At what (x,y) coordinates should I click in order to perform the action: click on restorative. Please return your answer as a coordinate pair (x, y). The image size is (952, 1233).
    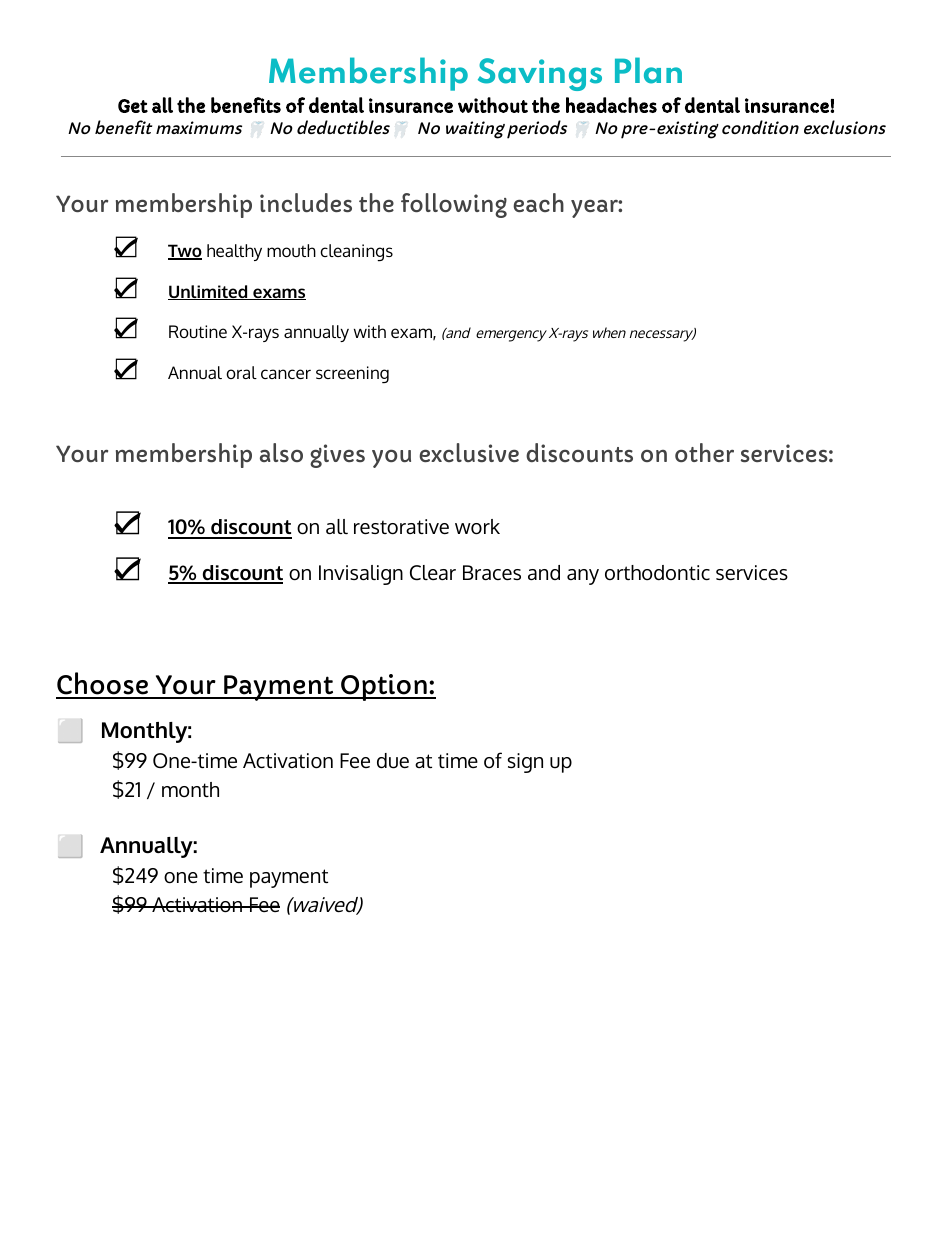
    Looking at the image, I should click on (401, 527).
